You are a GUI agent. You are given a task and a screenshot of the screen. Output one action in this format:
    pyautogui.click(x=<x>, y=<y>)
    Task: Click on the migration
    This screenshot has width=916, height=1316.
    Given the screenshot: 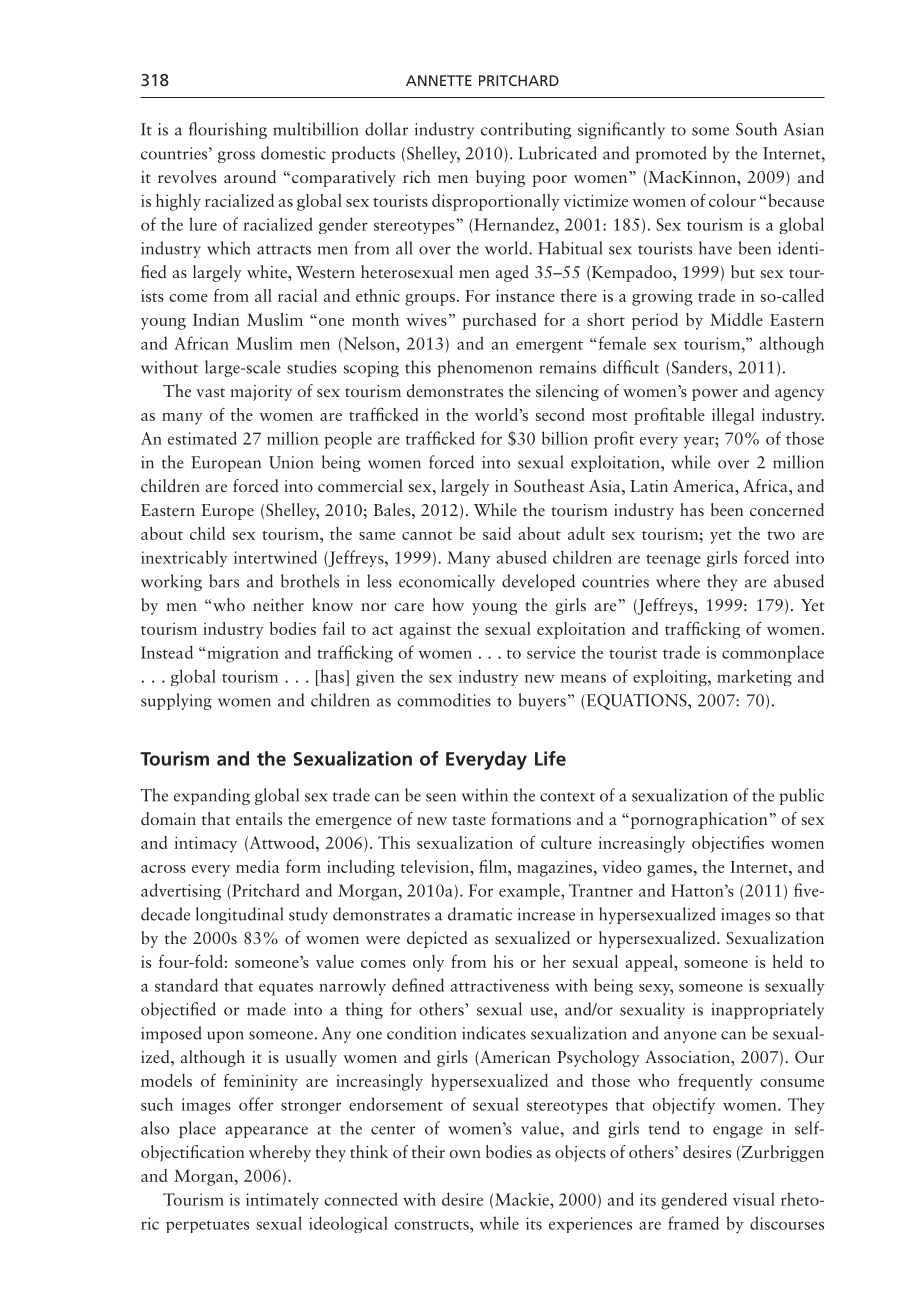 What is the action you would take?
    pyautogui.click(x=243, y=654)
